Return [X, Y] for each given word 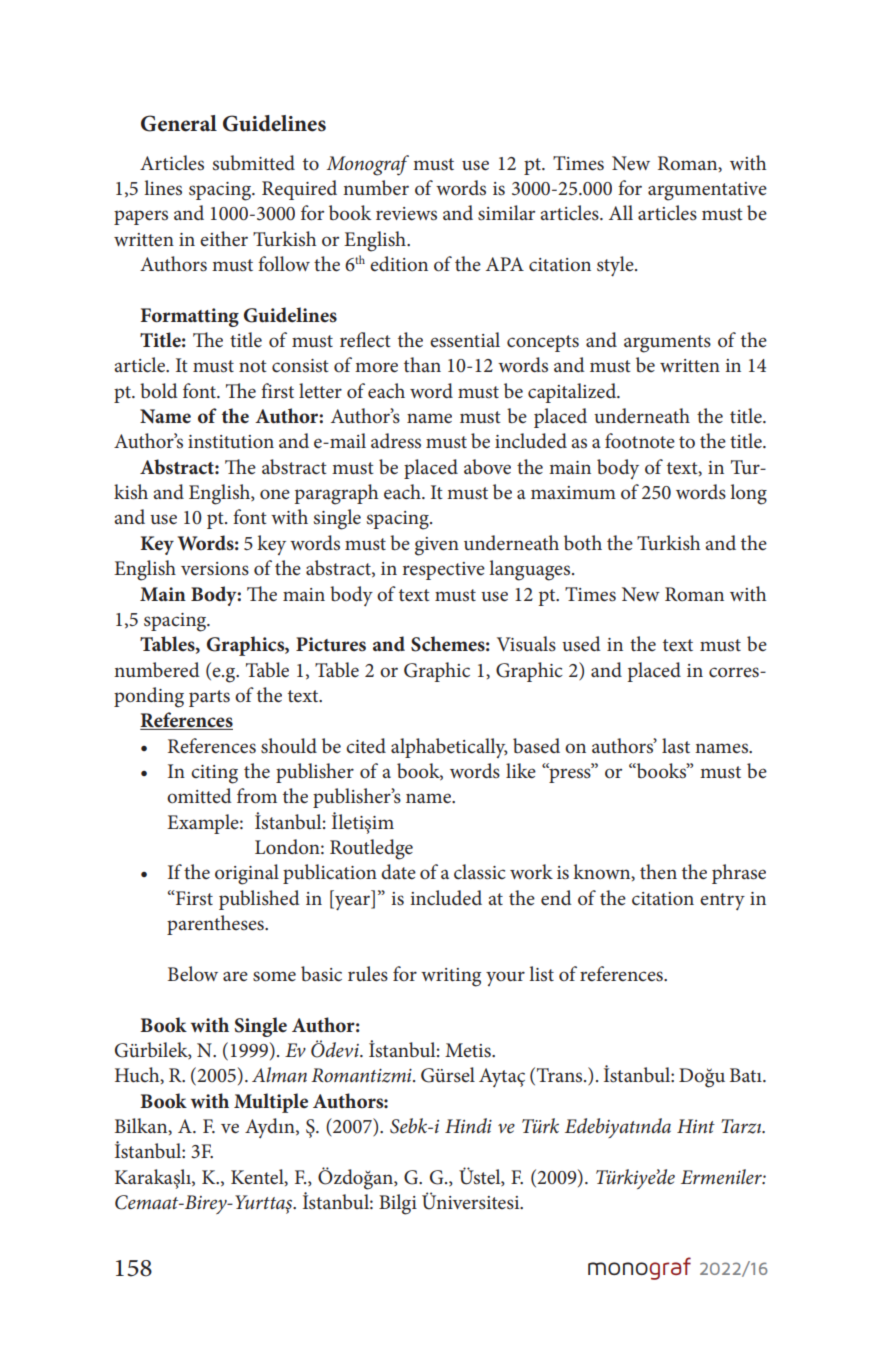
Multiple [271, 1103]
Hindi [468, 1125]
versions [215, 569]
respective [444, 571]
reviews [406, 214]
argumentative [707, 191]
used [581, 644]
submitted [254, 163]
